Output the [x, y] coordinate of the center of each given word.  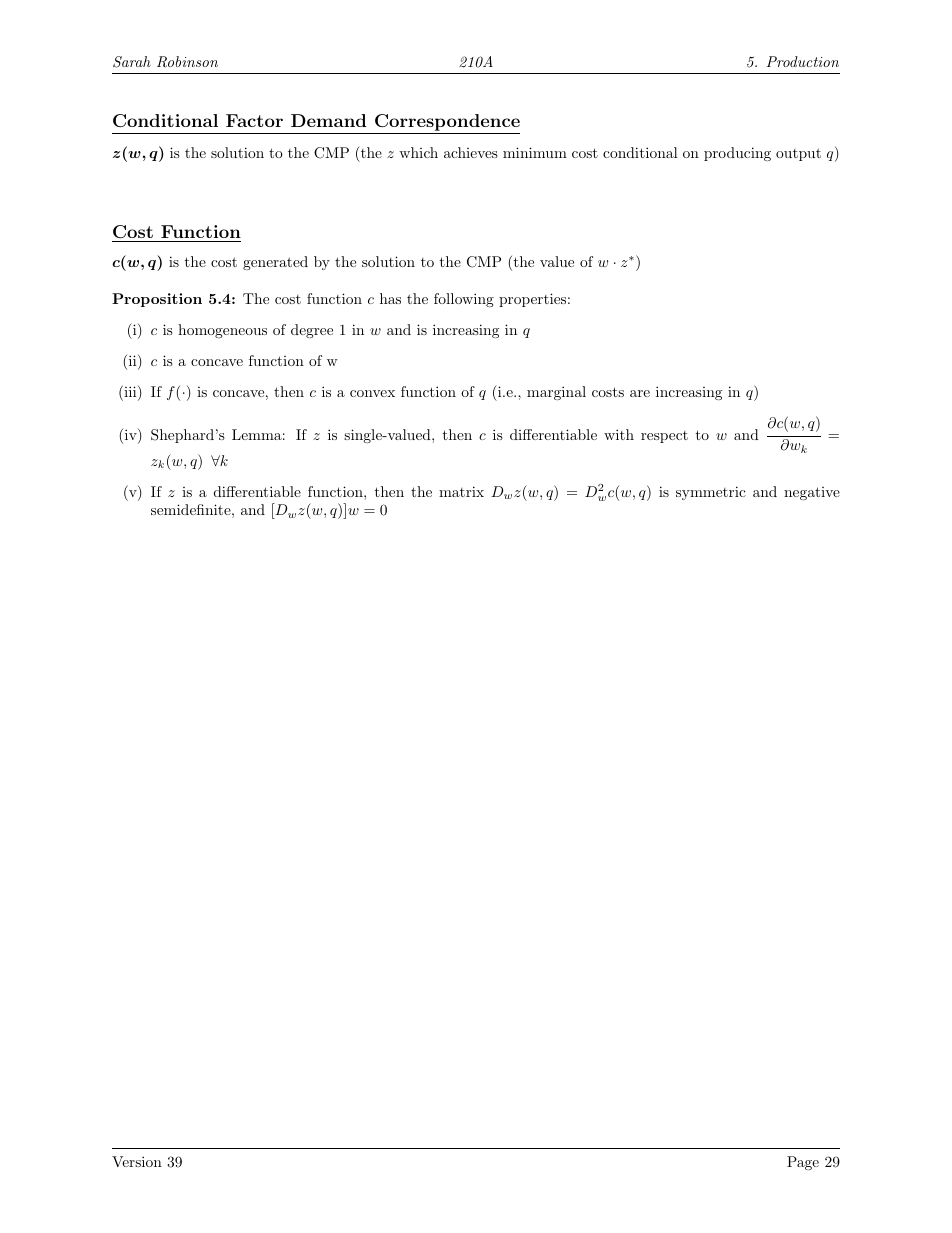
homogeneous [222, 331]
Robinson [187, 62]
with [619, 434]
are [640, 393]
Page [803, 1163]
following [464, 300]
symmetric [711, 493]
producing [737, 154]
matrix [461, 491]
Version [137, 1161]
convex [372, 393]
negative [812, 493]
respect [664, 437]
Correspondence [446, 124]
